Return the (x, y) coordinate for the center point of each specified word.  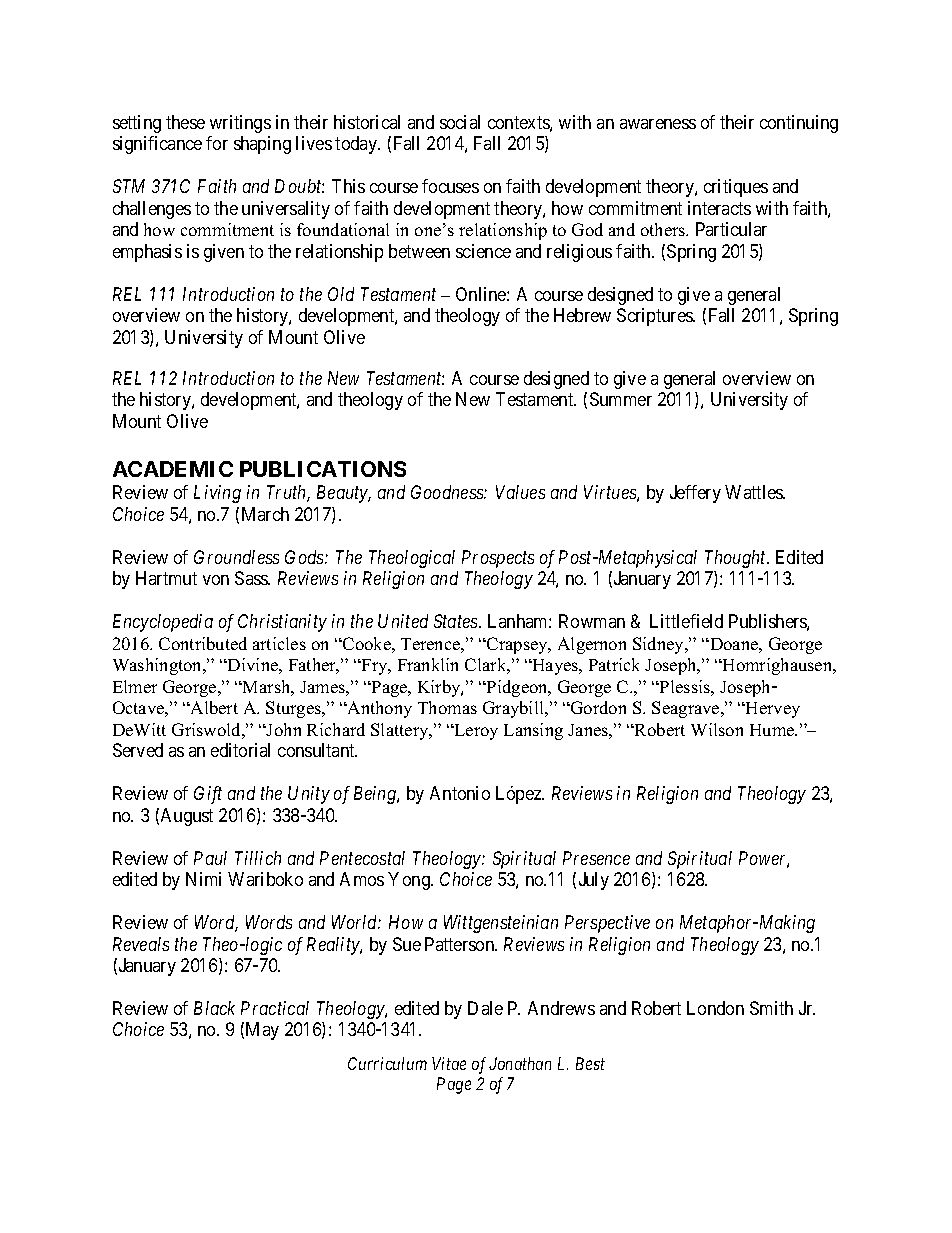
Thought (737, 559)
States (457, 621)
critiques (736, 188)
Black (214, 1008)
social (460, 122)
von (216, 580)
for (217, 143)
